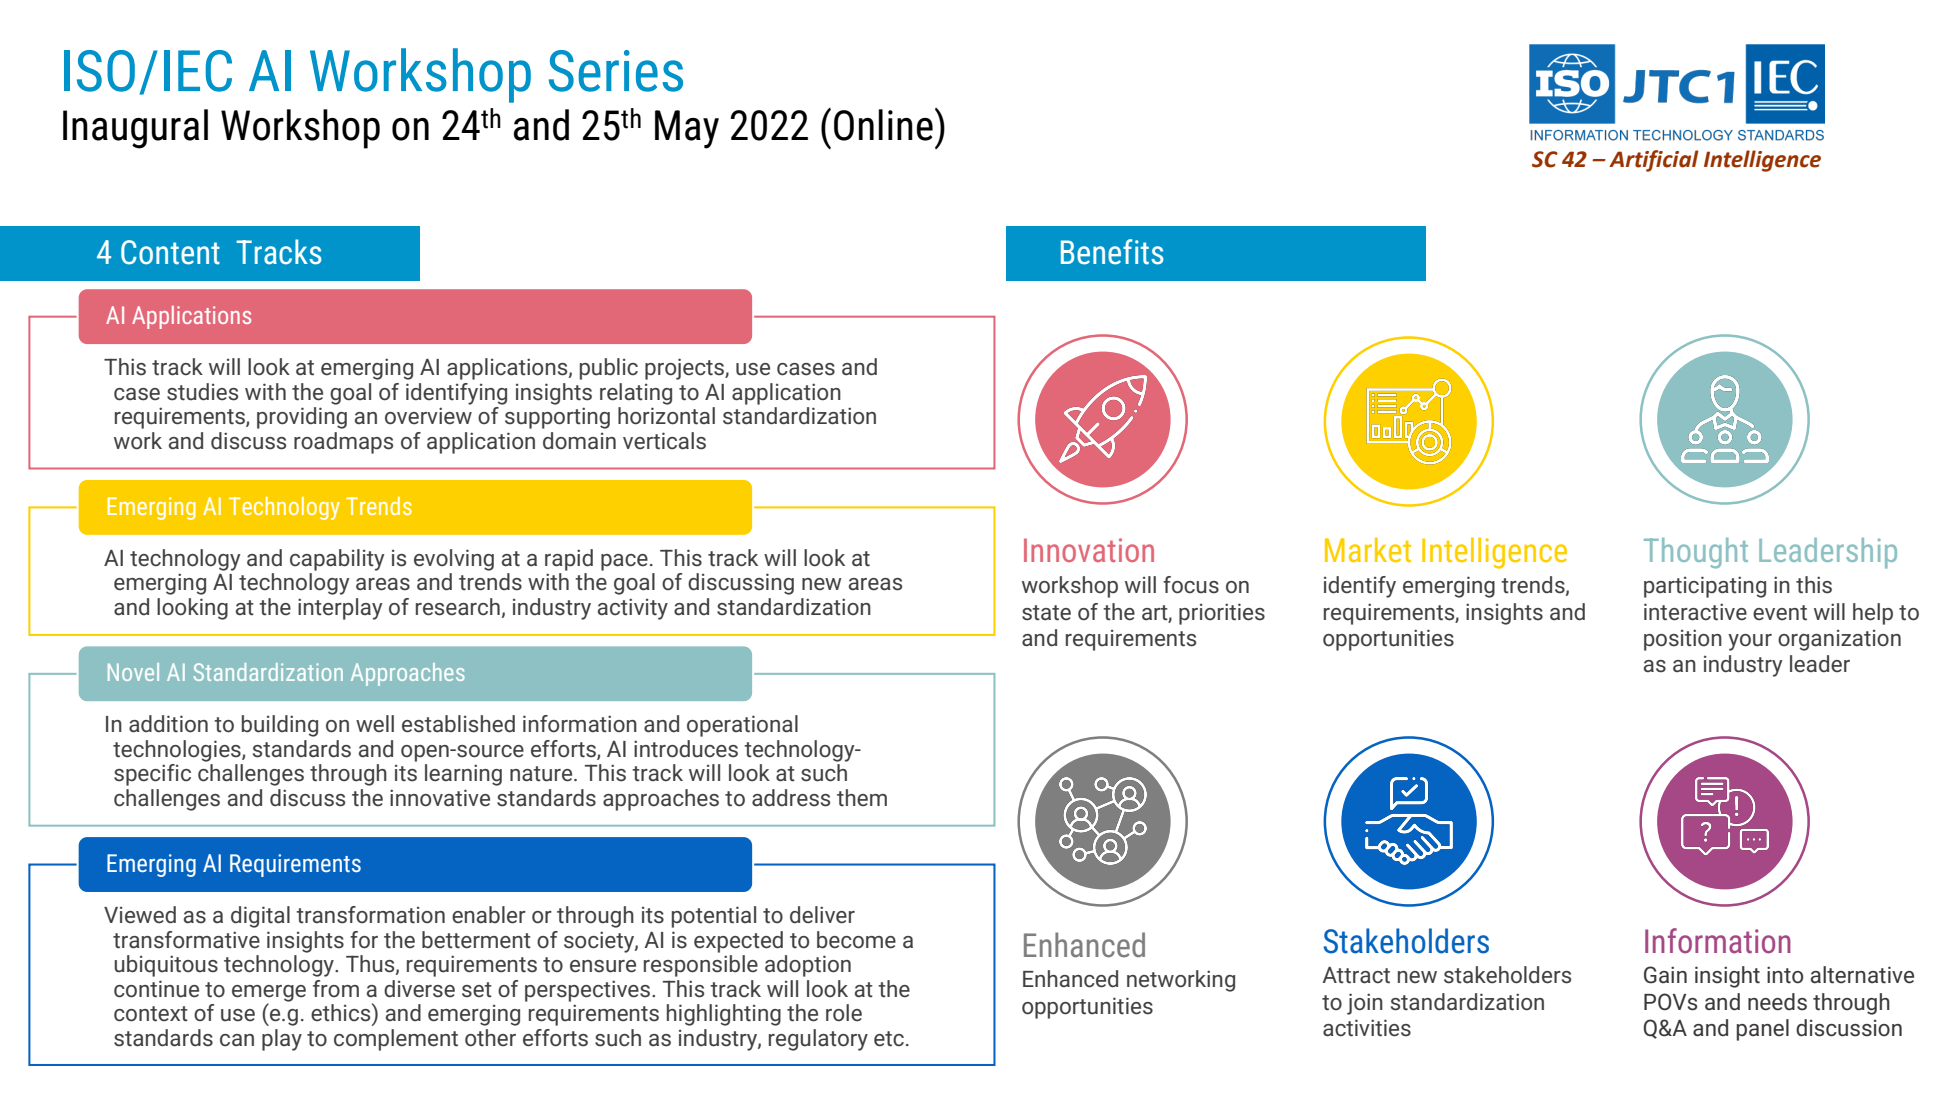 The width and height of the document is (1959, 1102). What do you see at coordinates (1654, 161) in the document?
I see `Artificial` at bounding box center [1654, 161].
